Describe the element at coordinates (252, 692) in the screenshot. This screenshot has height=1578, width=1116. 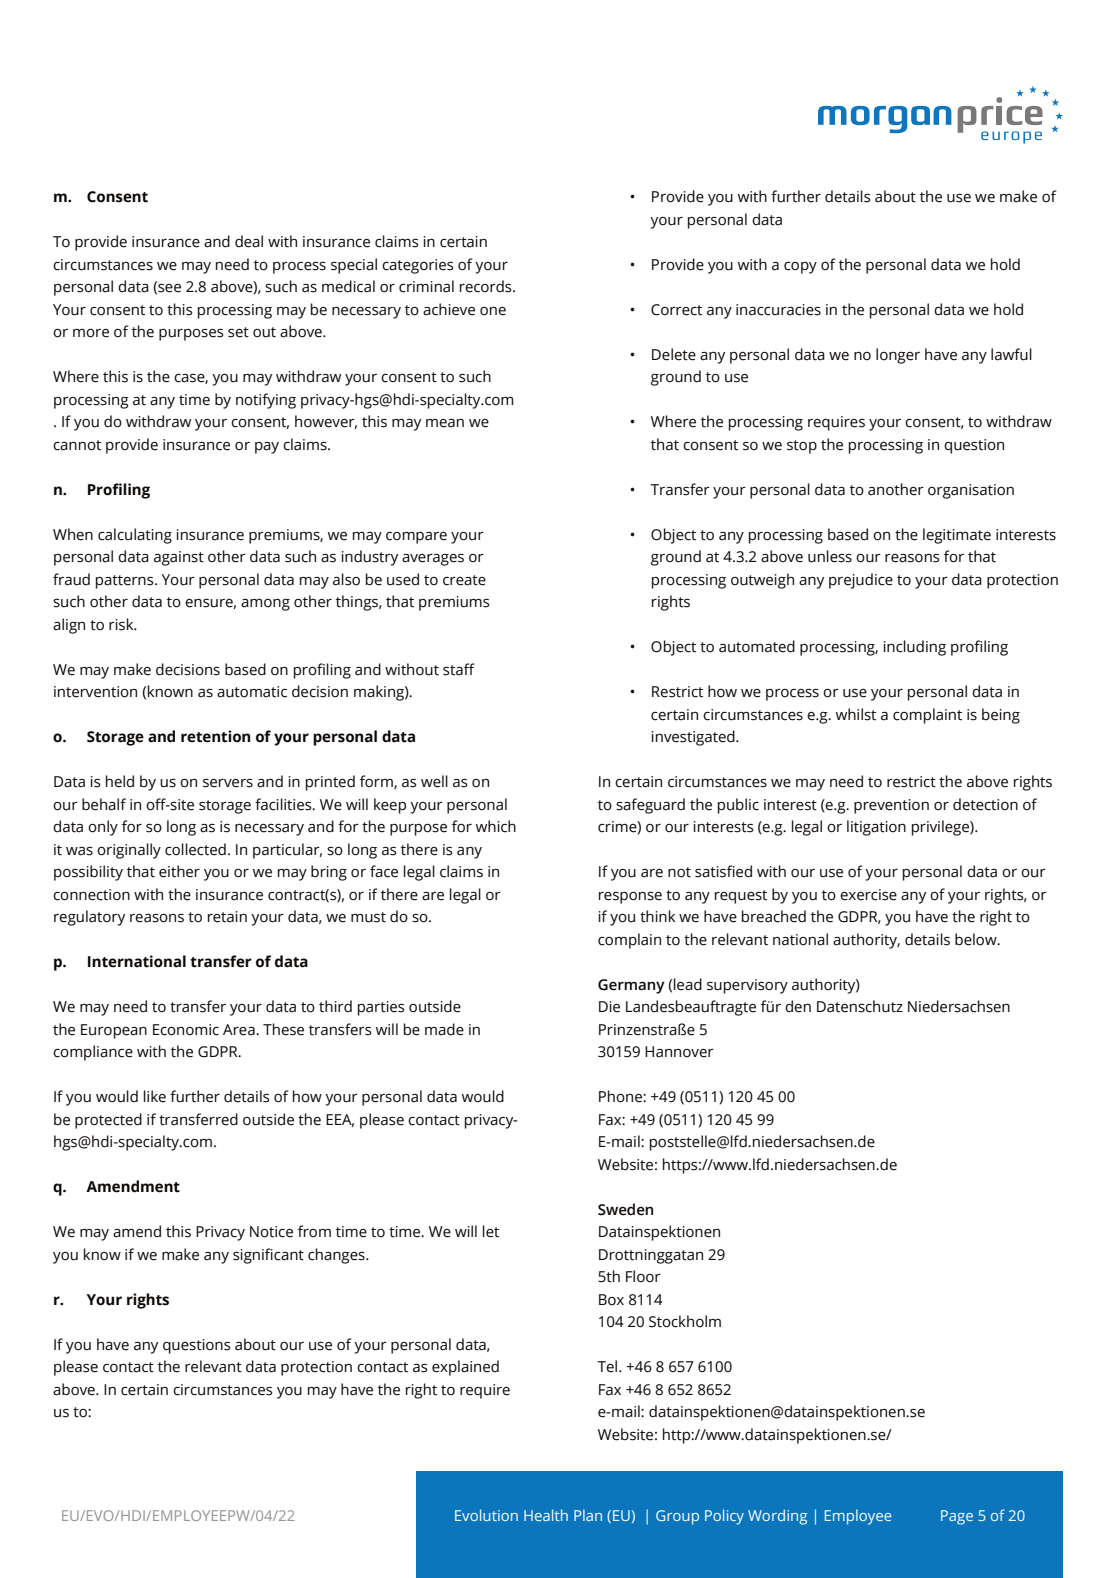
I see `automatic` at that location.
